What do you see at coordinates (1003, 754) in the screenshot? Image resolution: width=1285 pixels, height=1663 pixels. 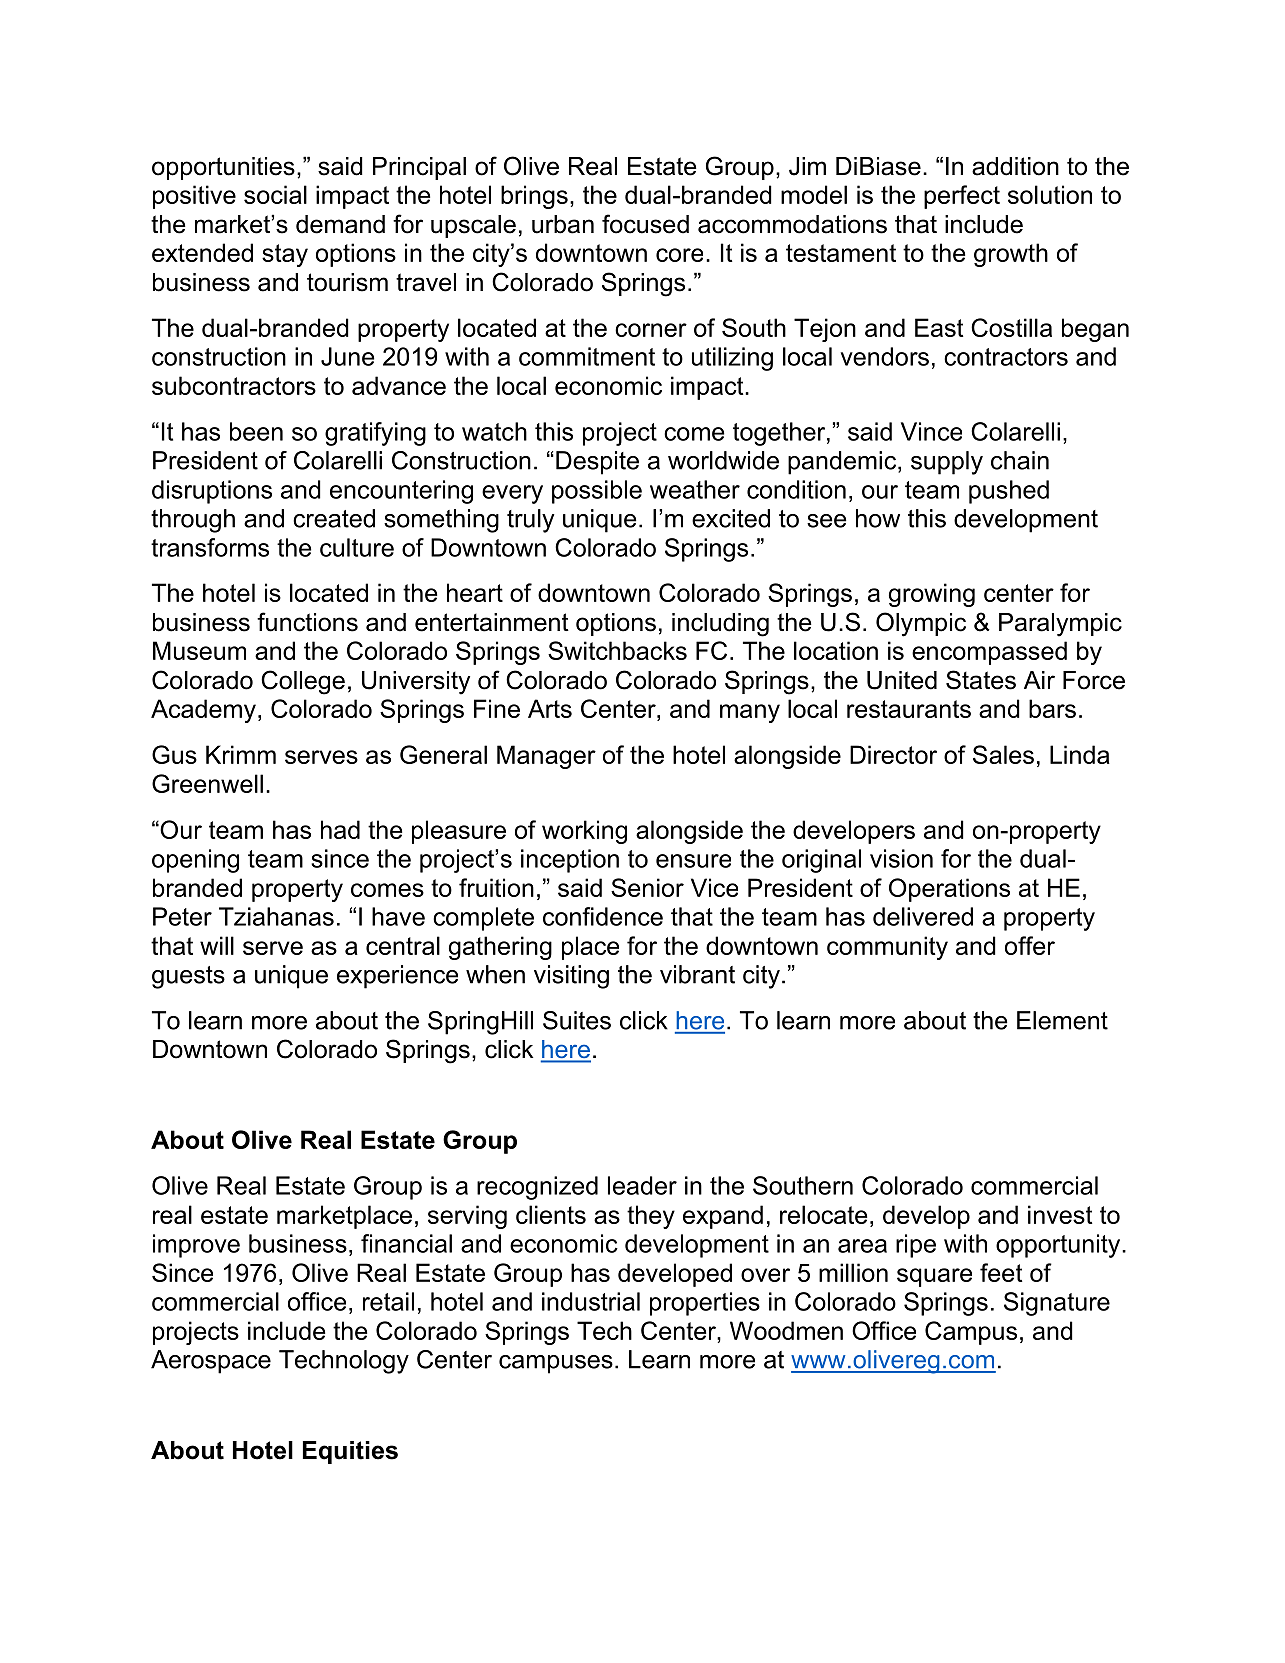 I see `Sales` at bounding box center [1003, 754].
